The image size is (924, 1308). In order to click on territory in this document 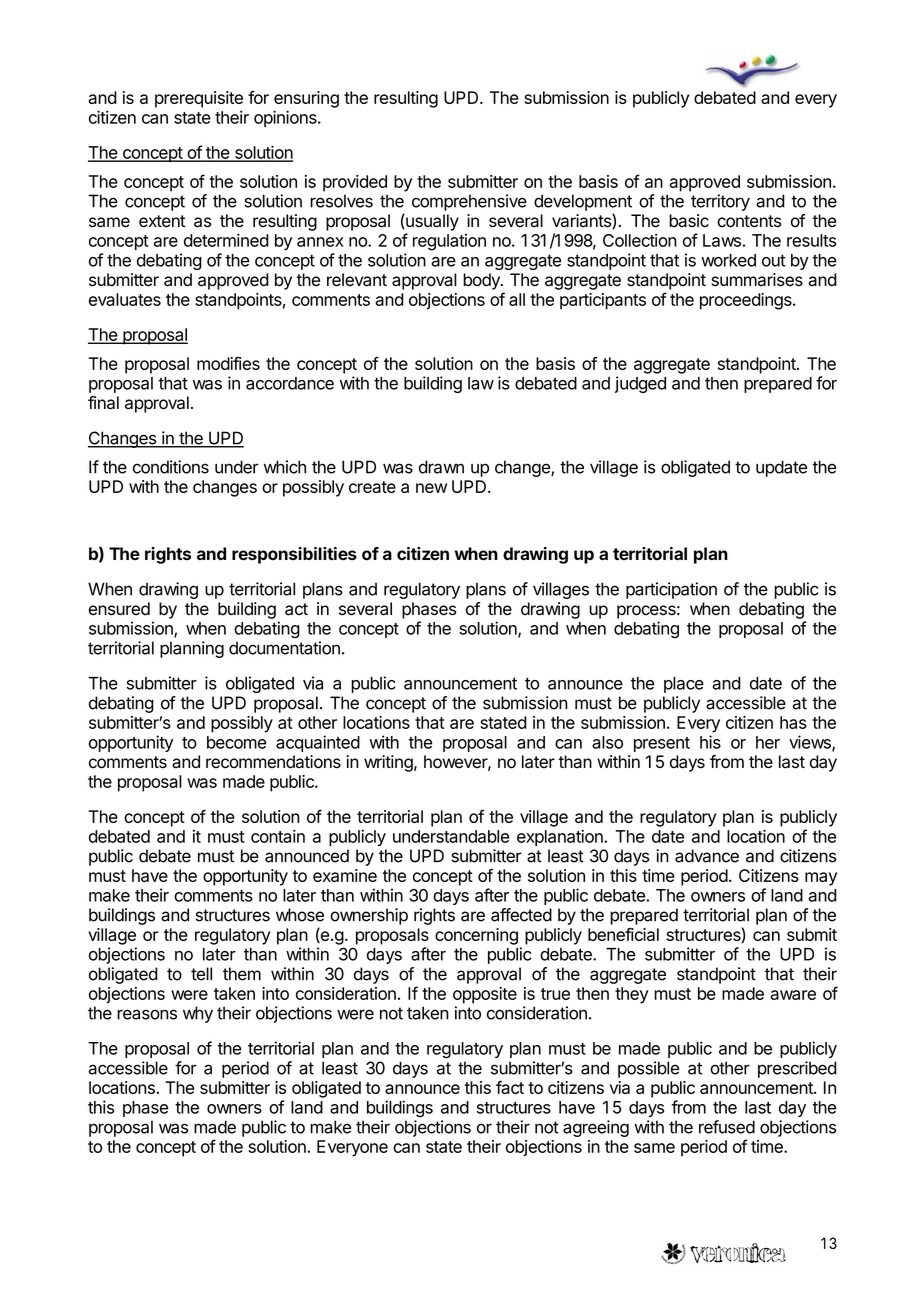, I will do `click(720, 202)`.
